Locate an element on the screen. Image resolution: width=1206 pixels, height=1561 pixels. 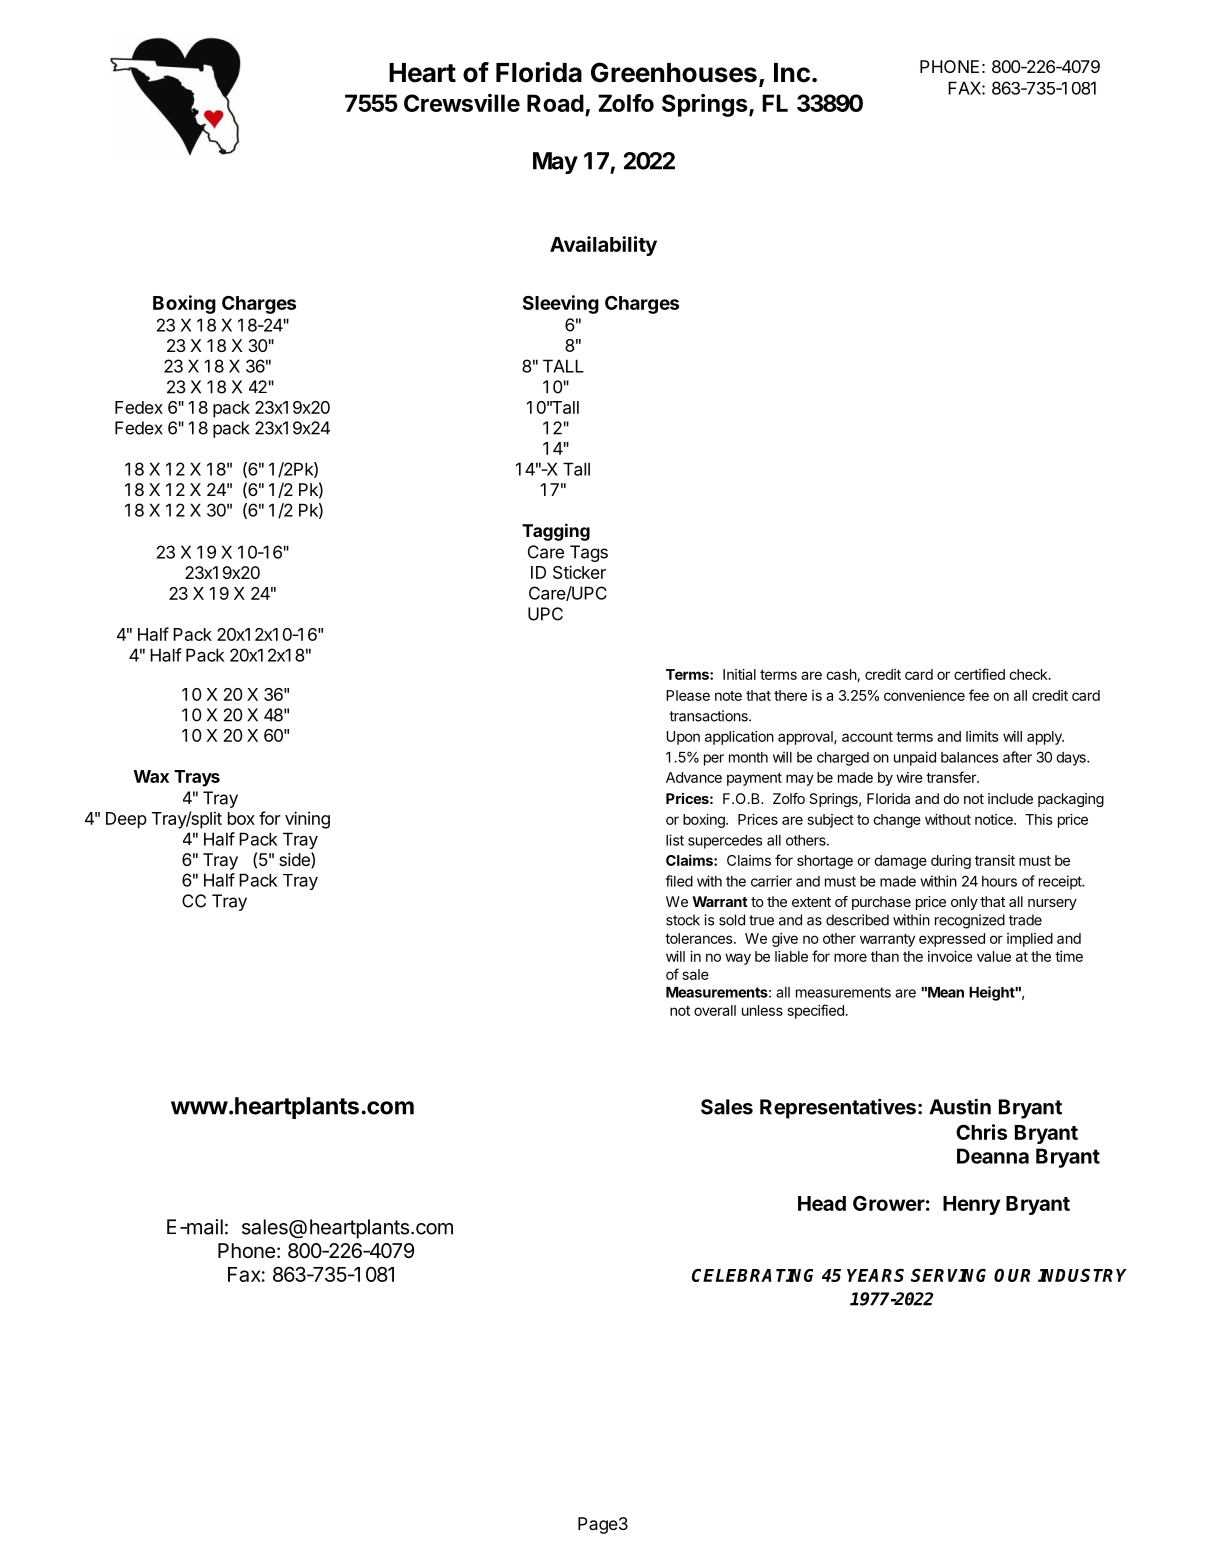
certified is located at coordinates (979, 674).
